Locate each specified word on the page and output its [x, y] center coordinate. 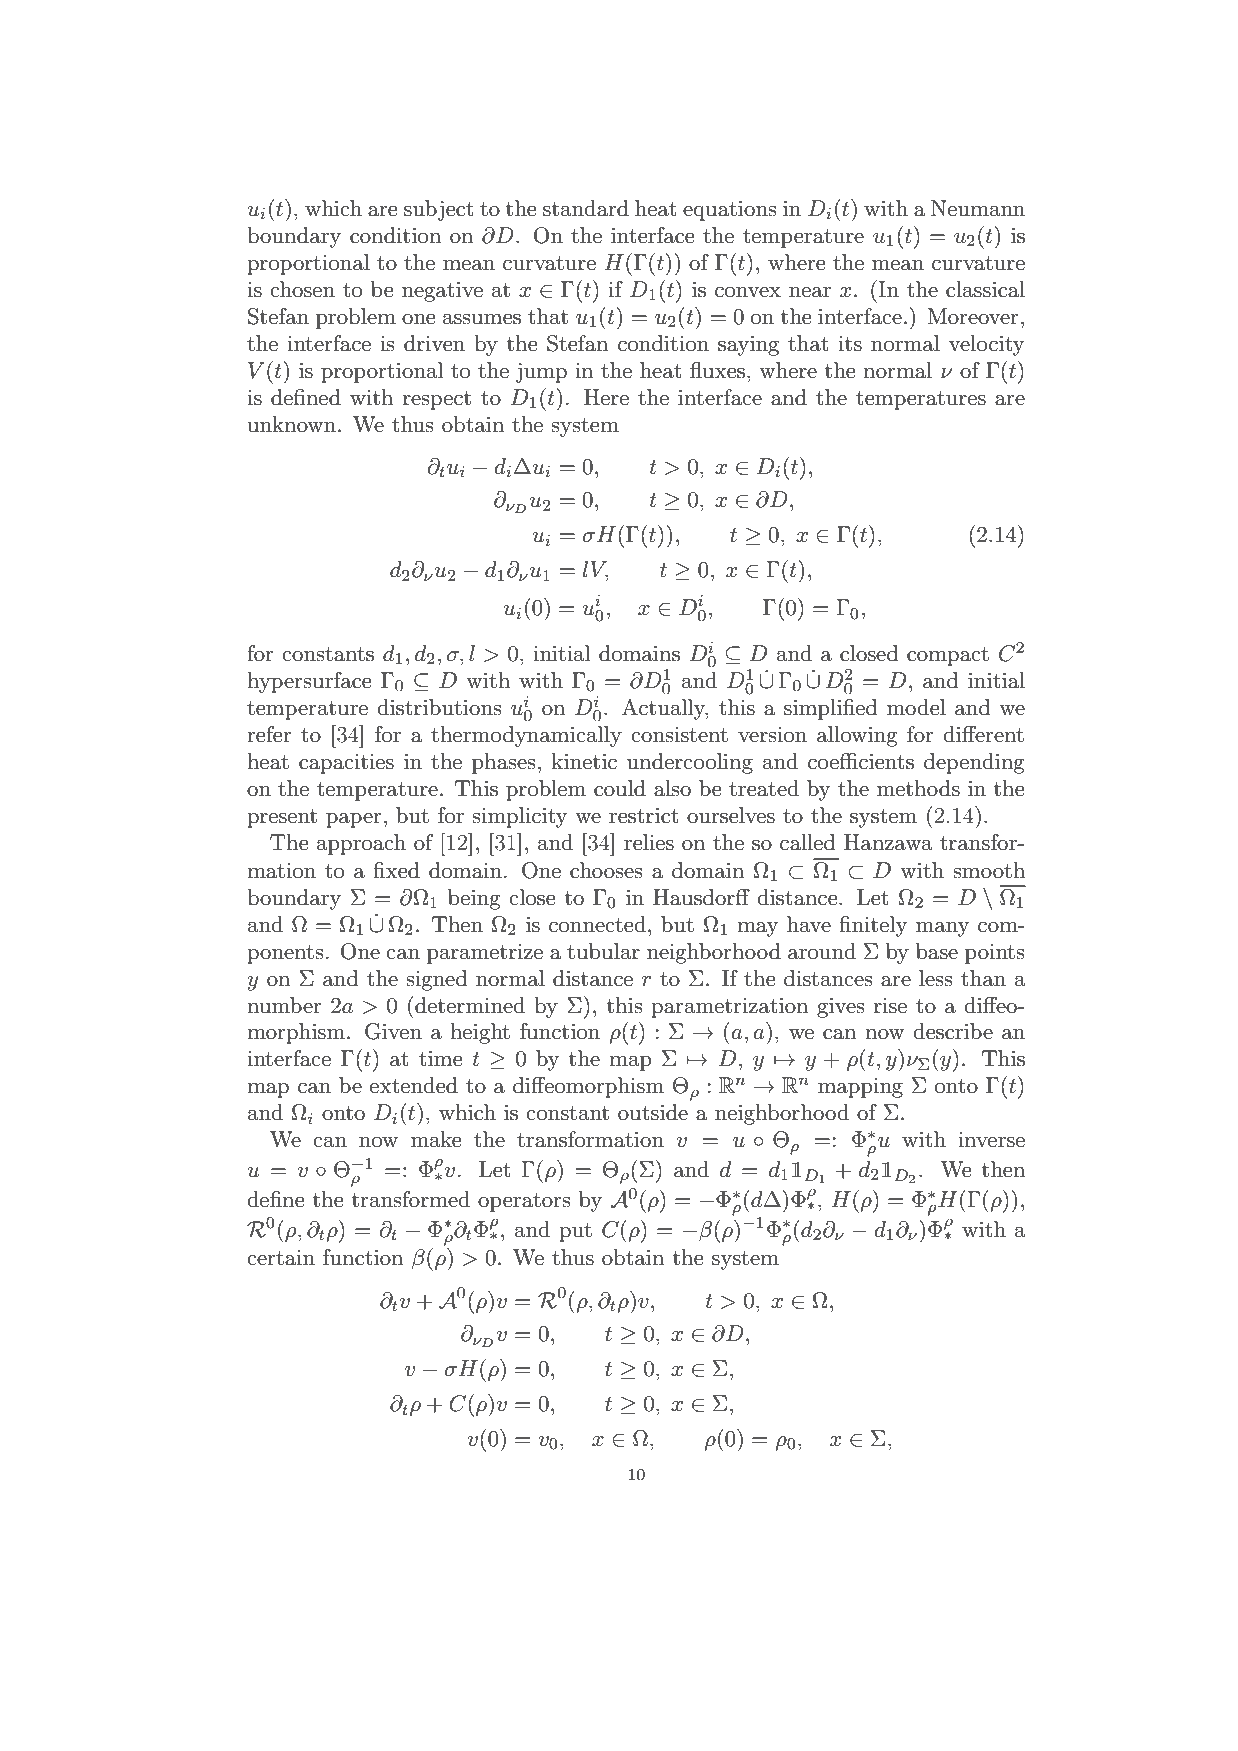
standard [586, 208]
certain [281, 1258]
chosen [302, 289]
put [575, 1232]
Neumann [978, 208]
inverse [991, 1140]
